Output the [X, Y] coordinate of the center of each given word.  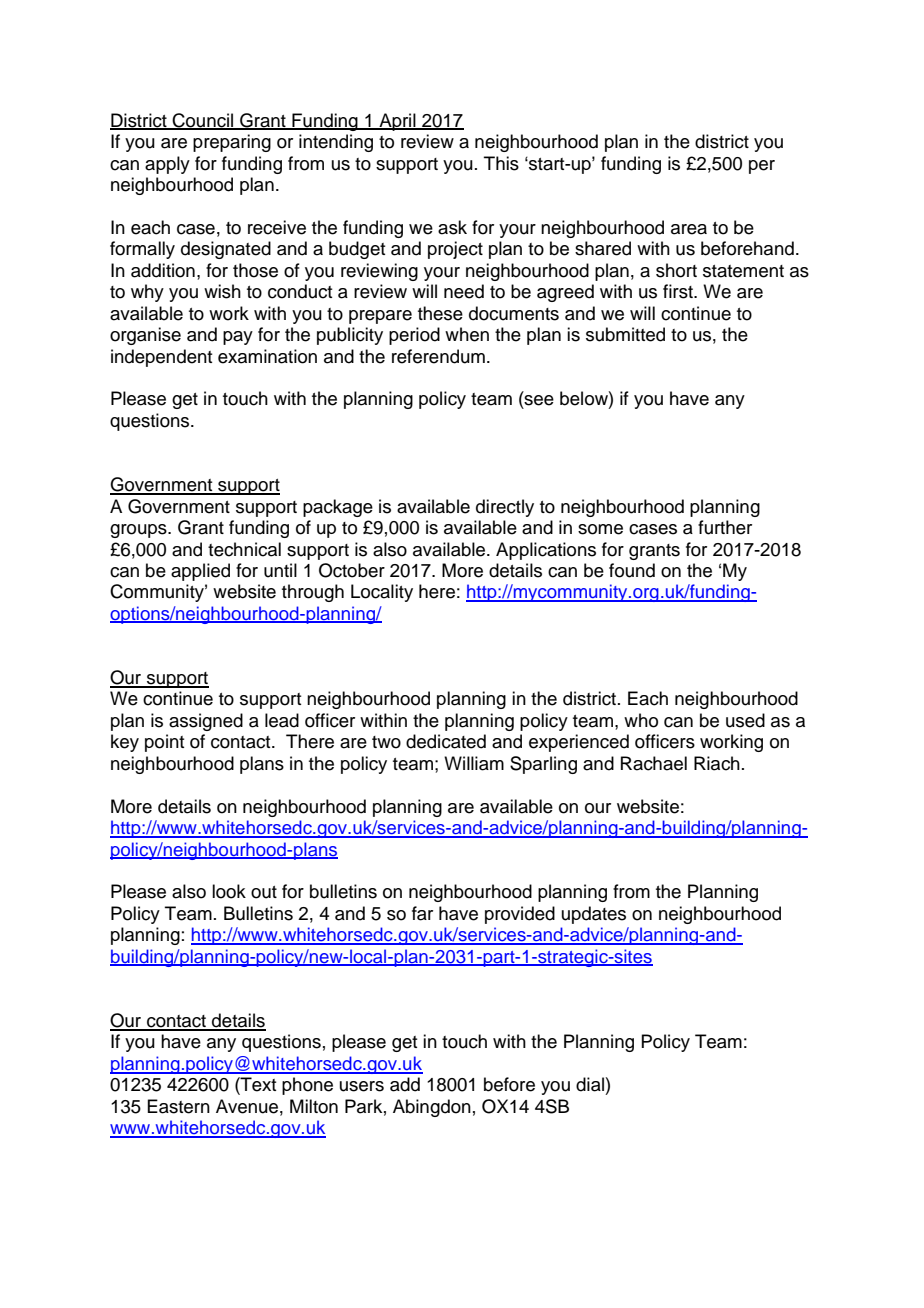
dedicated [446, 741]
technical [244, 549]
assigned [206, 722]
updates [594, 915]
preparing [232, 143]
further [725, 527]
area [689, 229]
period [414, 336]
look [229, 891]
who [641, 720]
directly [505, 508]
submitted [625, 334]
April [397, 122]
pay [238, 338]
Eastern [178, 1106]
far [422, 913]
